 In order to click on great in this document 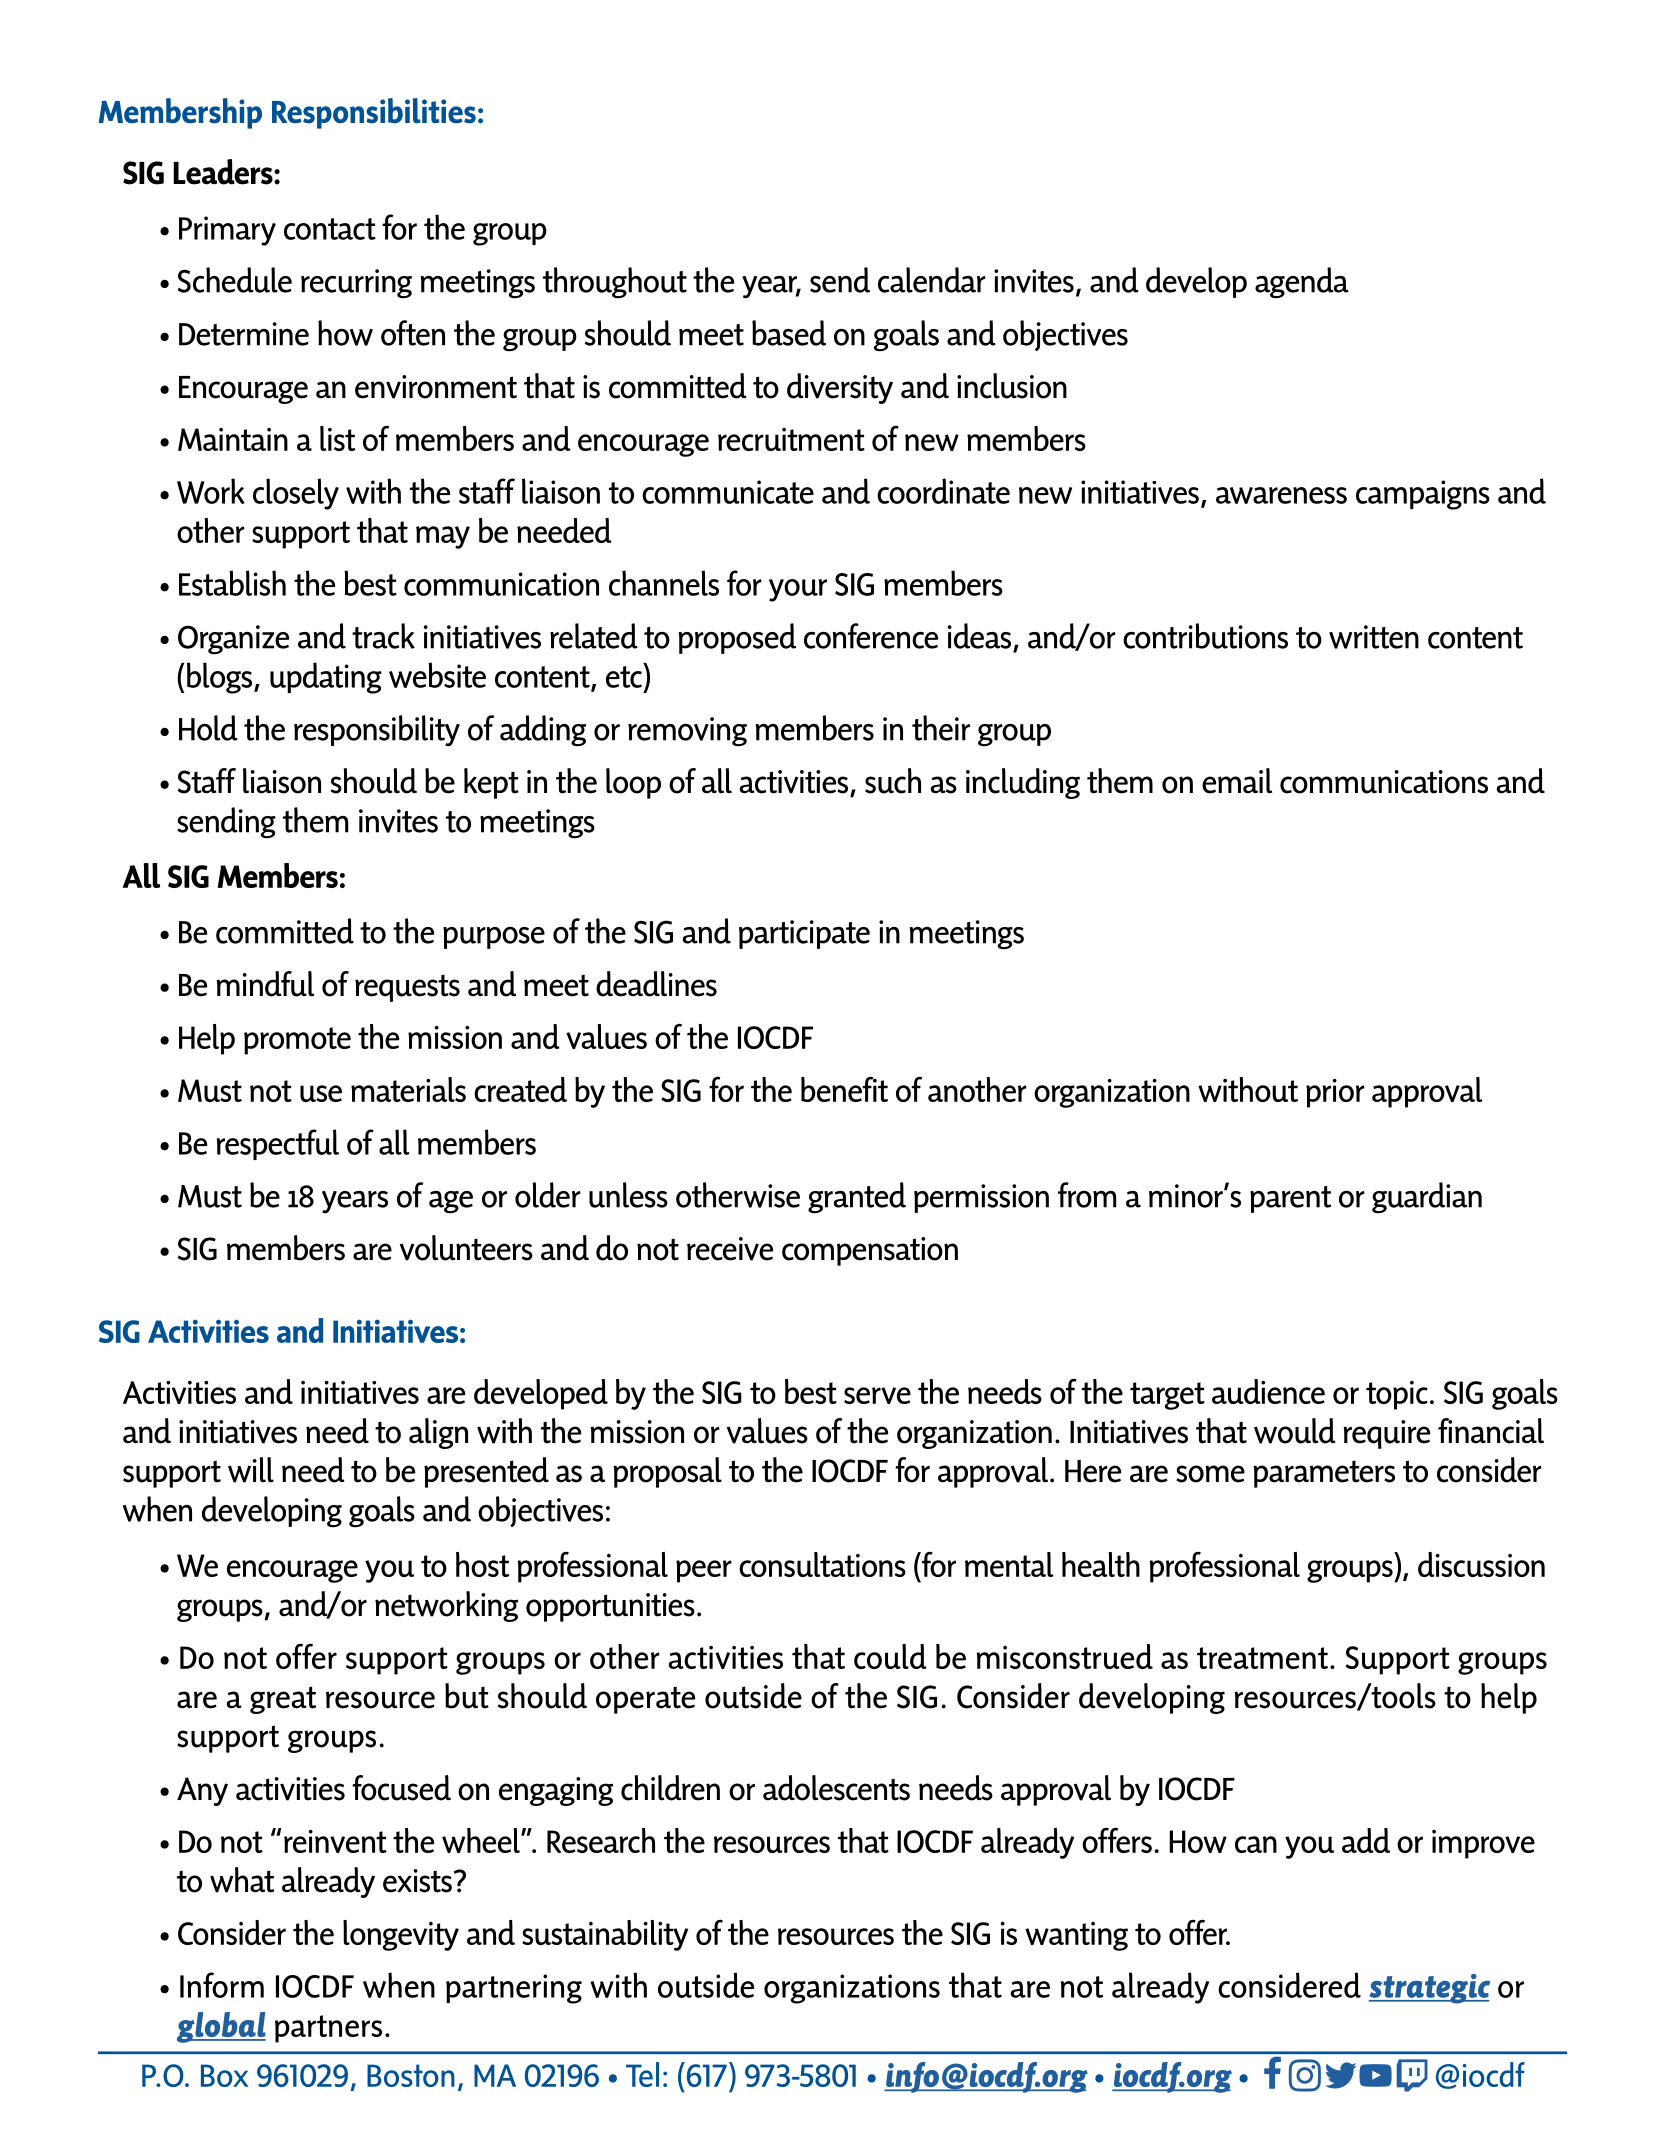, I will do `click(283, 1700)`.
